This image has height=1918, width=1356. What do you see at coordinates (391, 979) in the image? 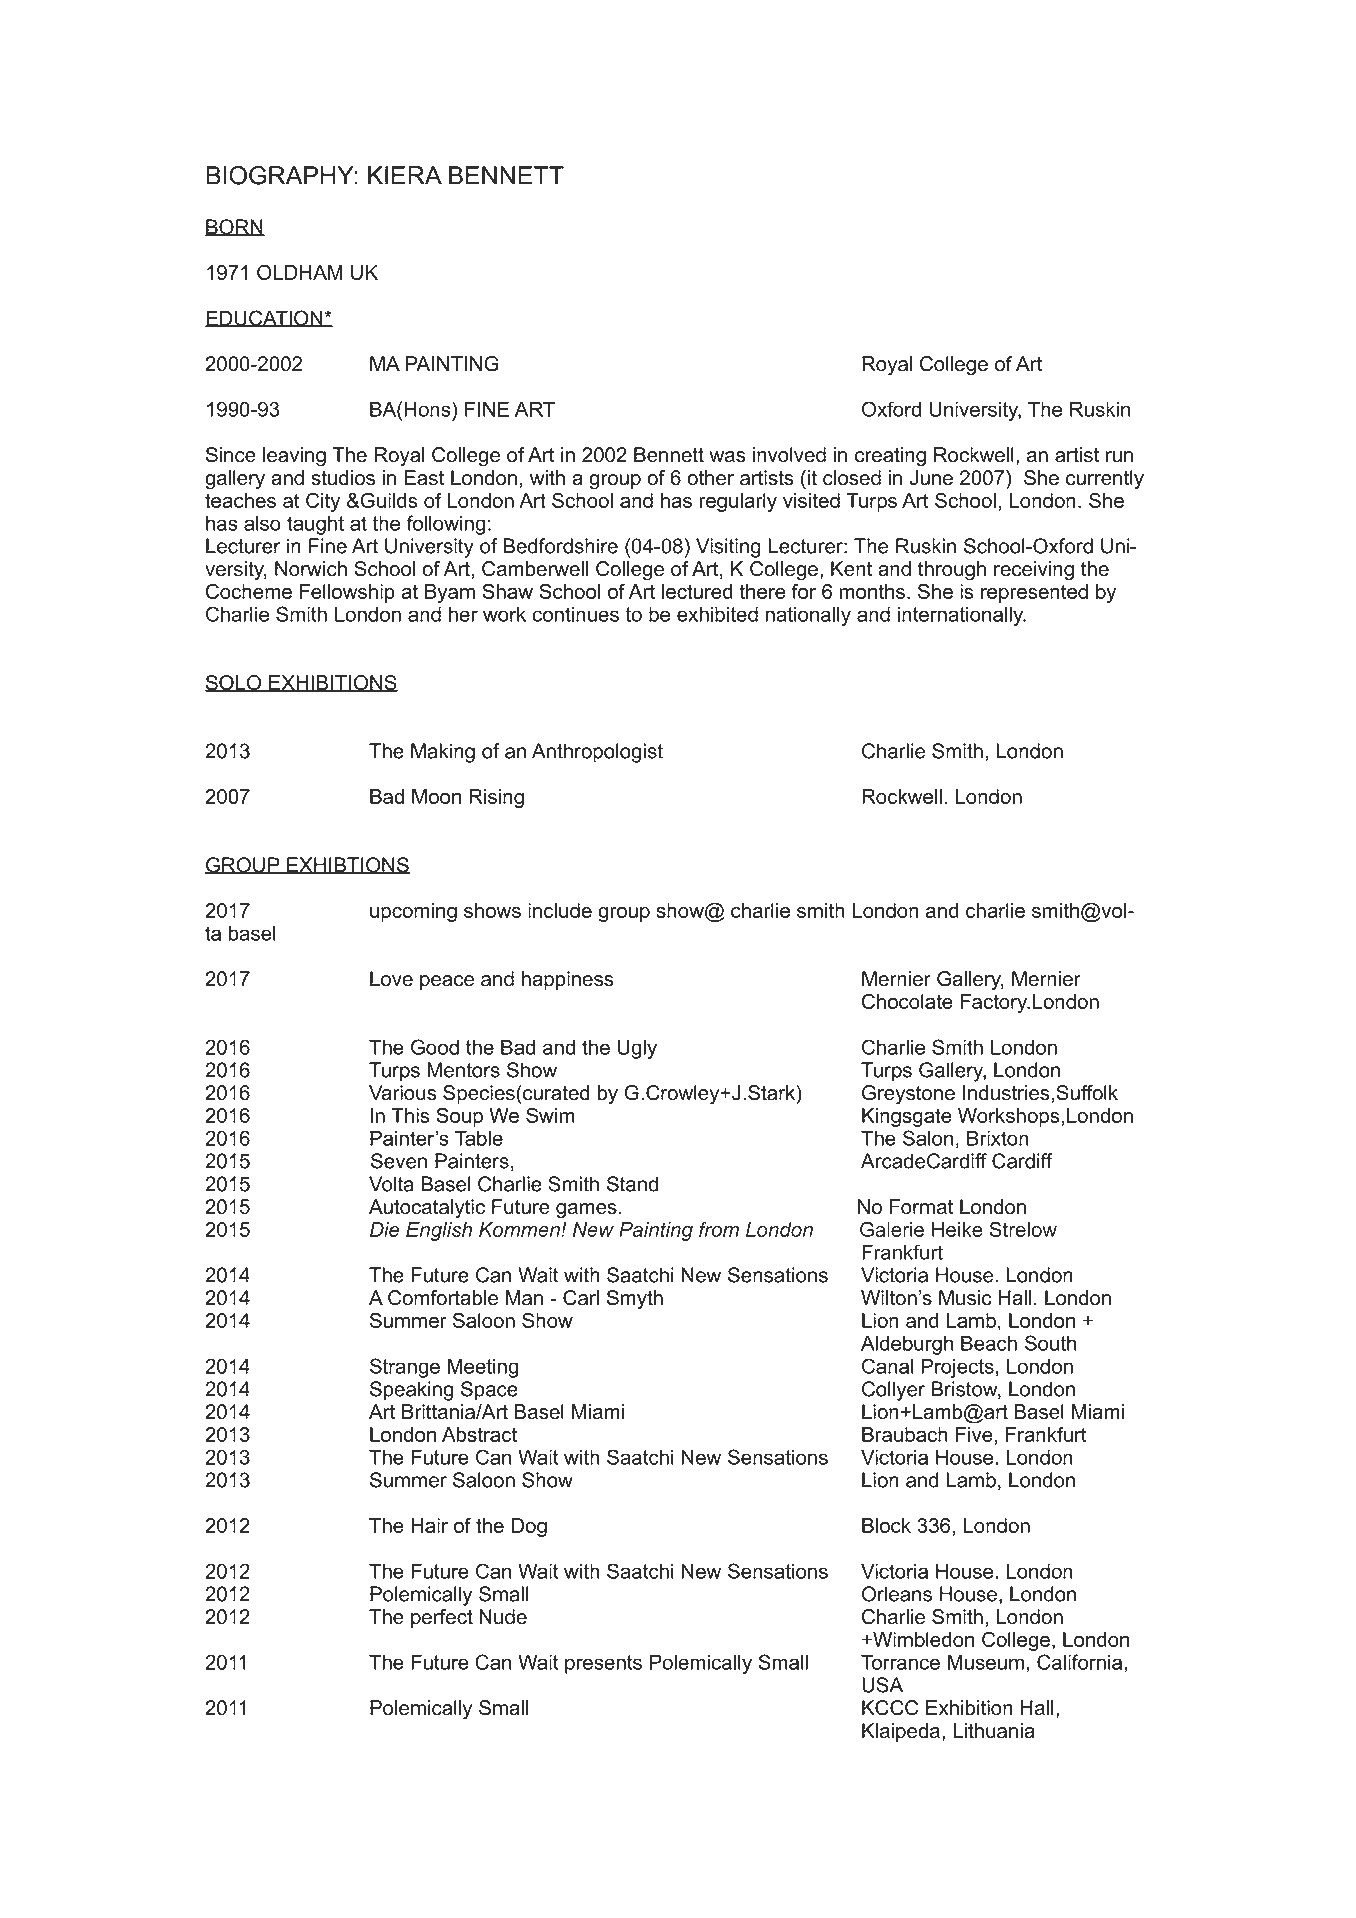
I see `Love` at bounding box center [391, 979].
